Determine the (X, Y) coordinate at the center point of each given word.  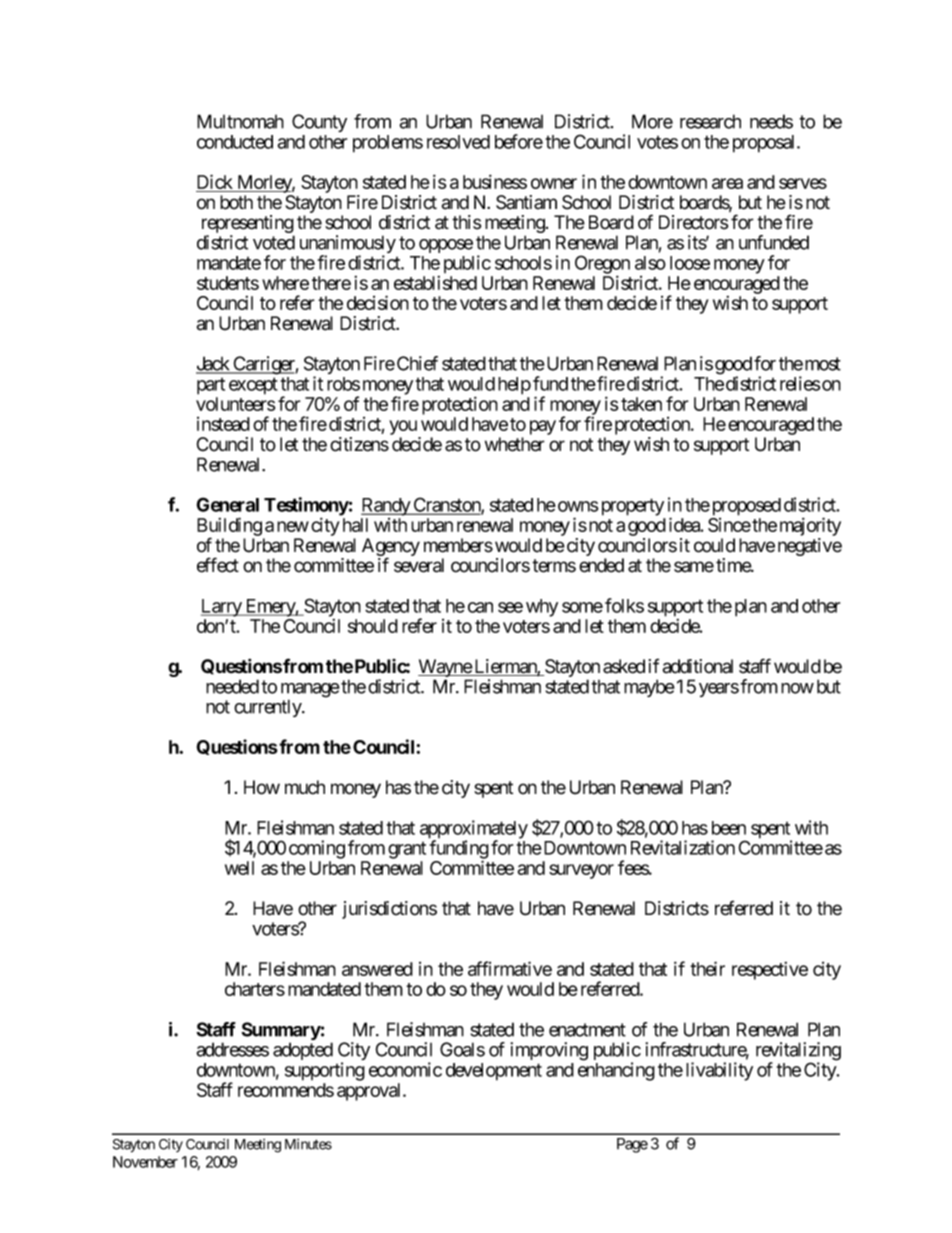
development (494, 1072)
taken (641, 404)
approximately (474, 830)
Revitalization (683, 847)
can (480, 607)
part (211, 386)
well (239, 868)
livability (719, 1071)
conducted (235, 142)
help (514, 386)
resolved (458, 142)
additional (698, 666)
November (145, 1162)
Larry (222, 608)
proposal (765, 144)
